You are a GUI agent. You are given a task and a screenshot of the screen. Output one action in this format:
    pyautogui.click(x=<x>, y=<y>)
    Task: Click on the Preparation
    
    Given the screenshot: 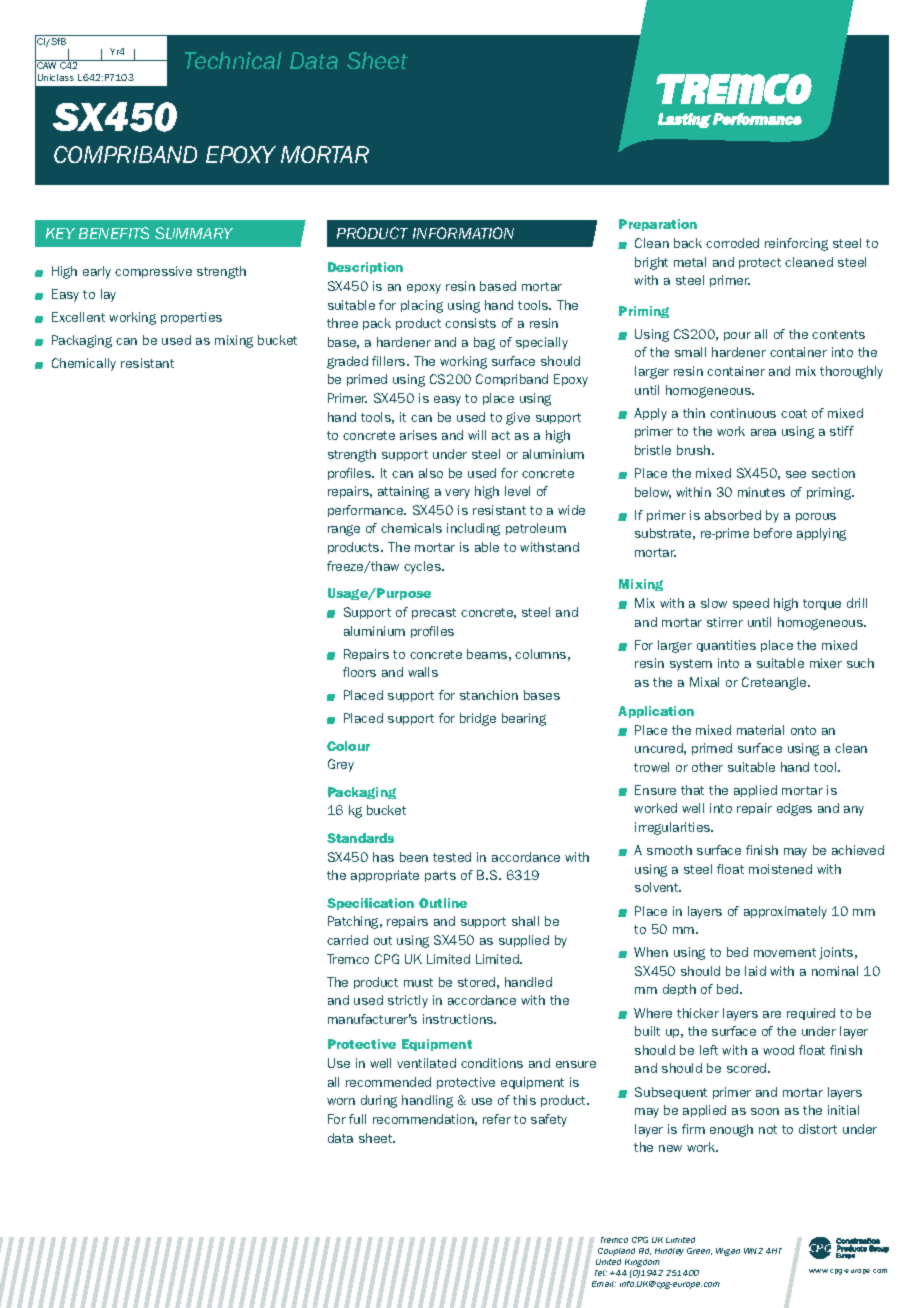 What is the action you would take?
    pyautogui.click(x=658, y=225)
